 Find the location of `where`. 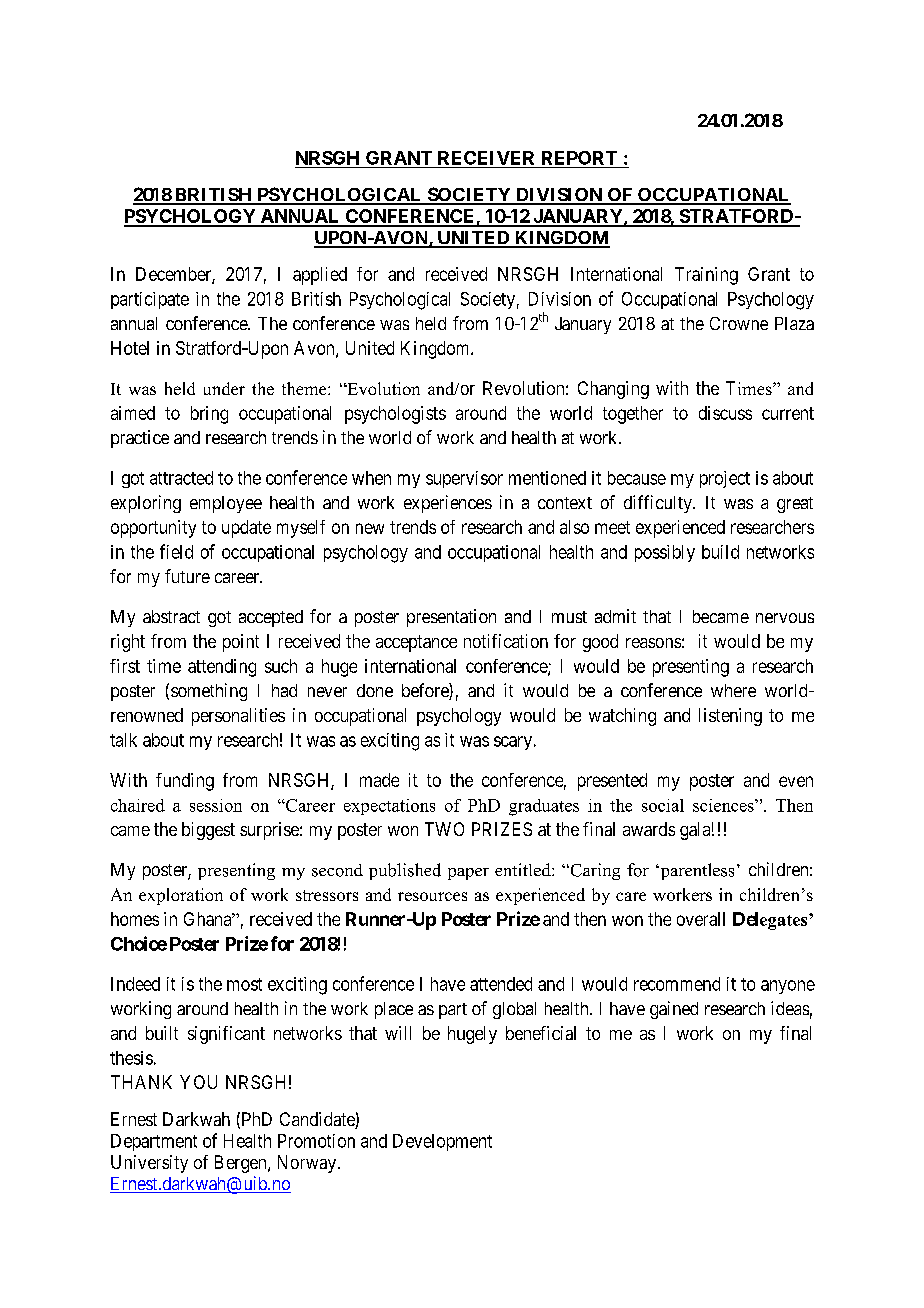

where is located at coordinates (733, 690).
